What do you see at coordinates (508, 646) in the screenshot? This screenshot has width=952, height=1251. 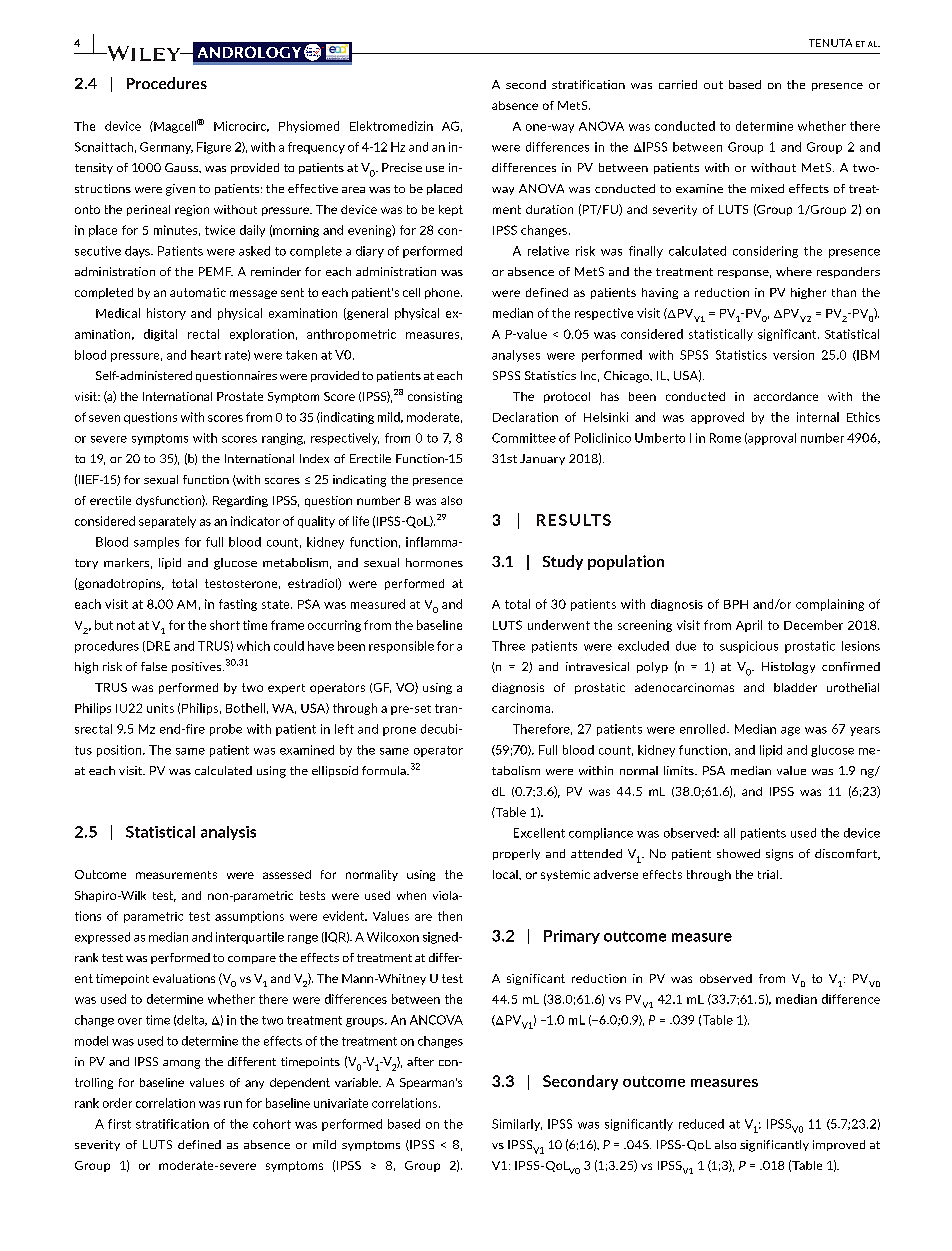 I see `Three` at bounding box center [508, 646].
